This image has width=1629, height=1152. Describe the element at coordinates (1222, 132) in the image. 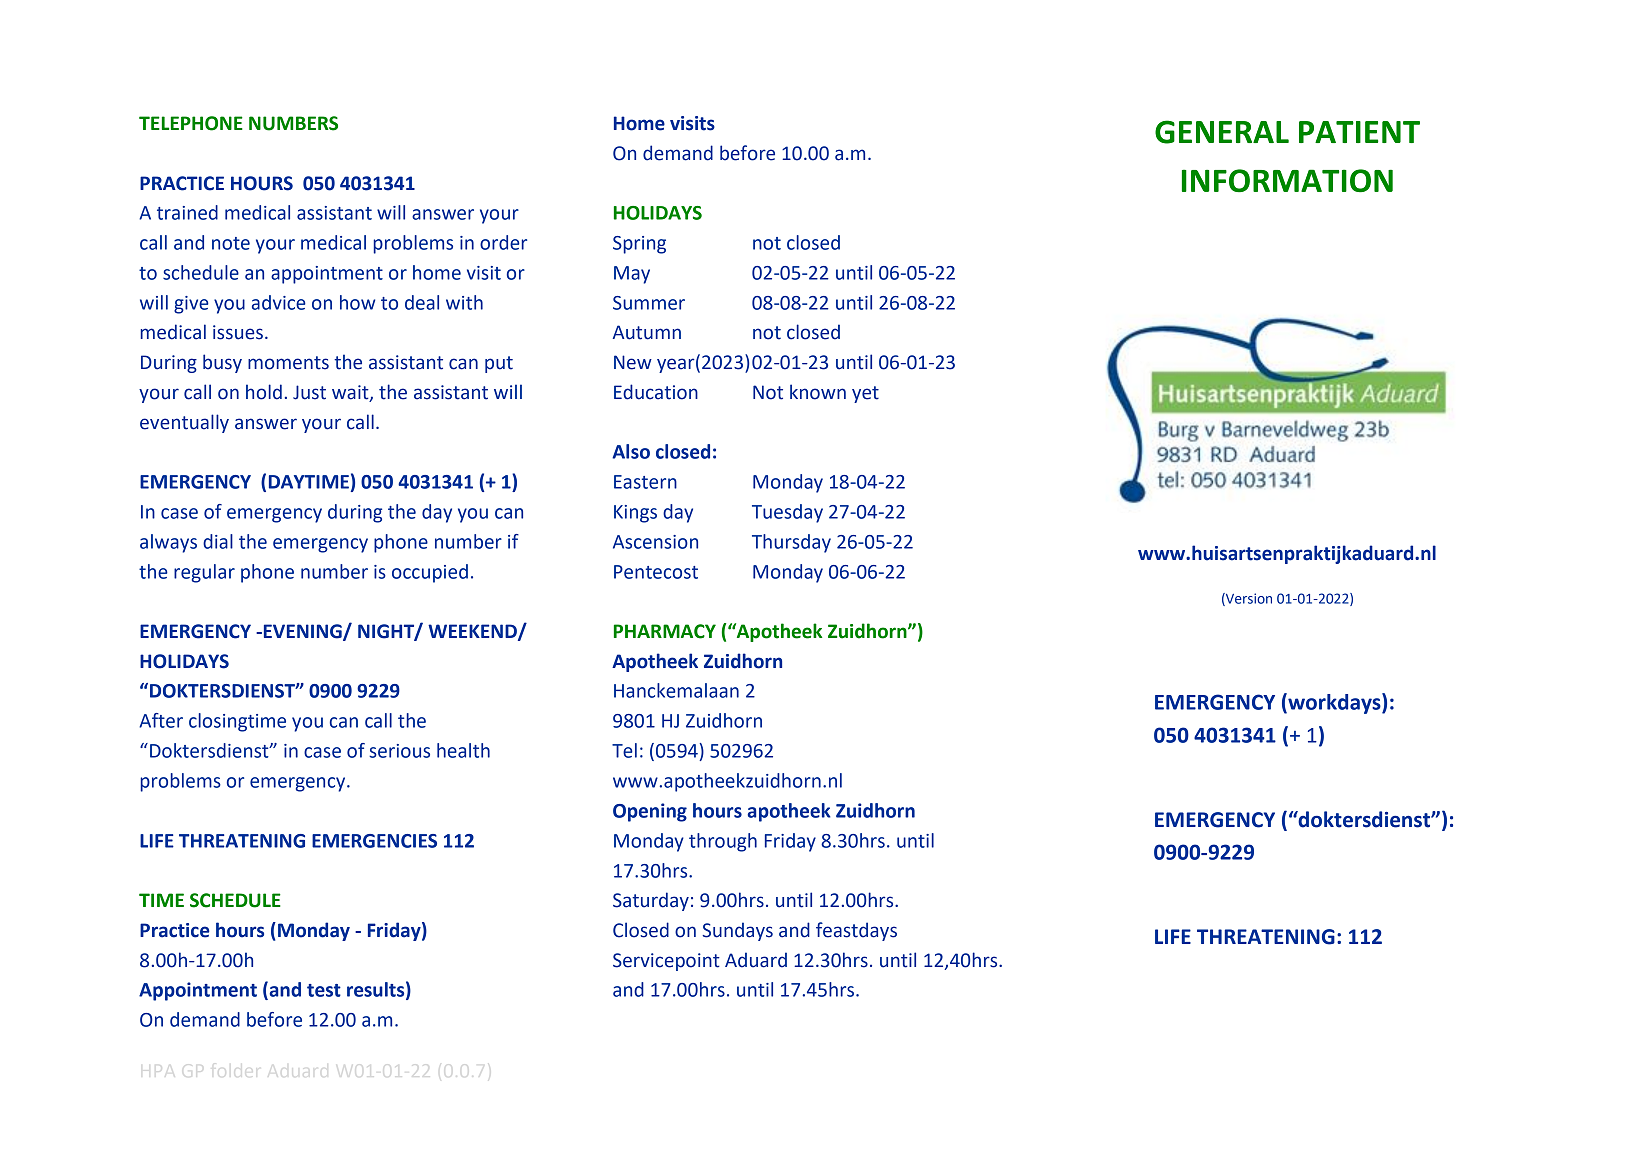

I see `GENERAL` at that location.
